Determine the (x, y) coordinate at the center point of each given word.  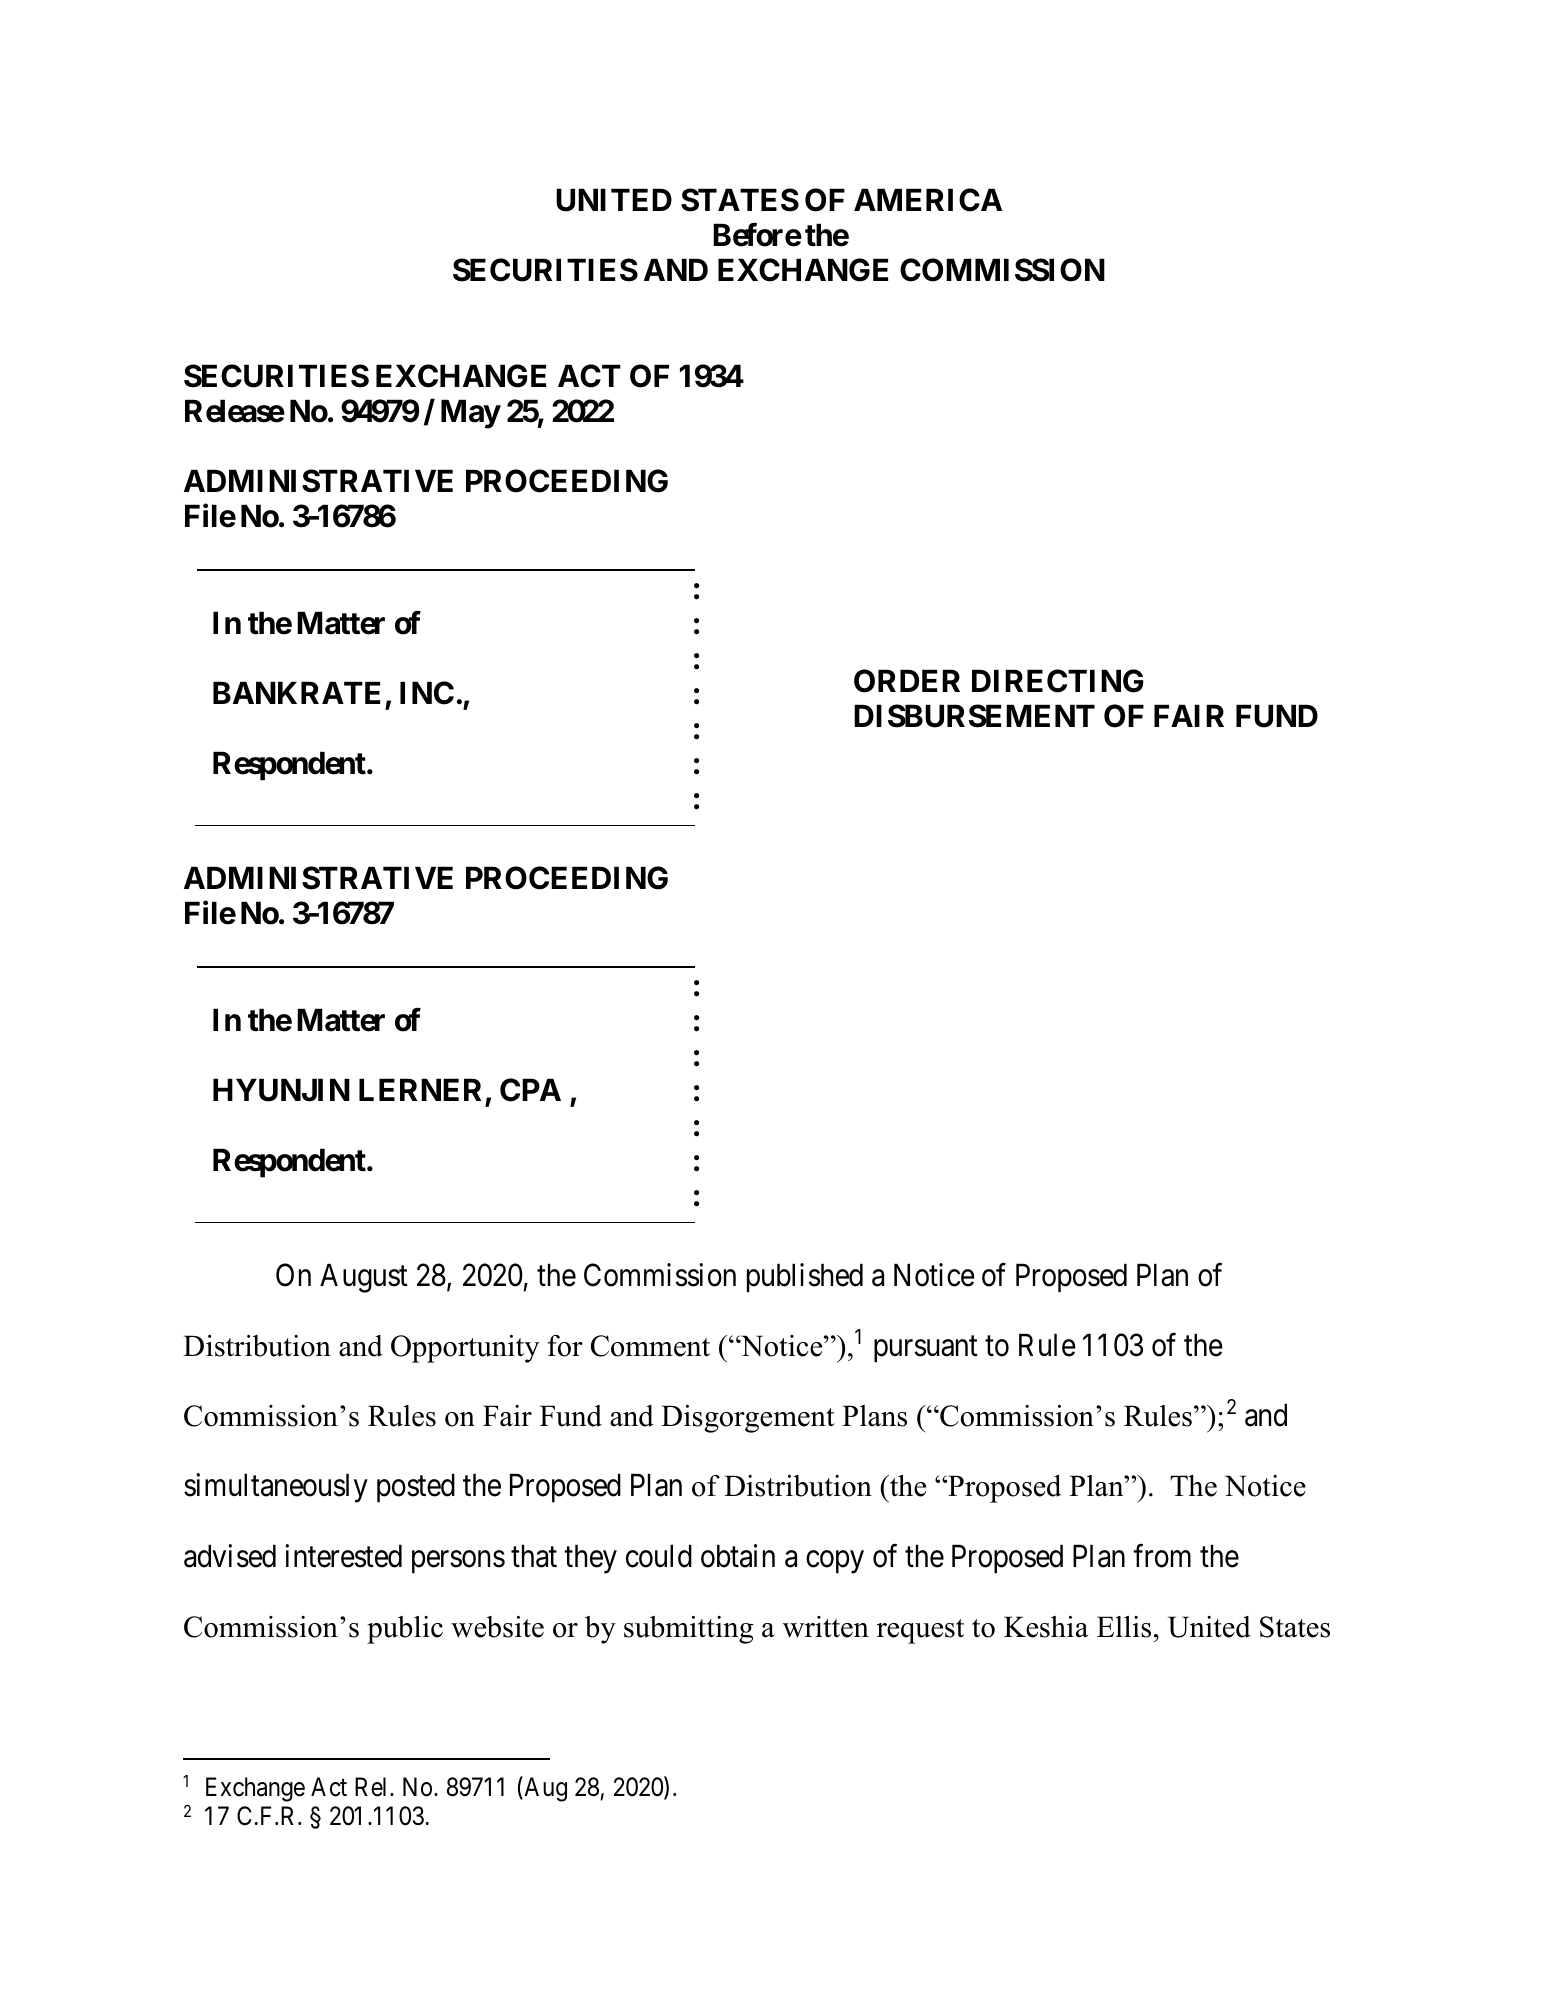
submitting (688, 1630)
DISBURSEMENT (974, 716)
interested (343, 1556)
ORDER (907, 681)
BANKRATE (296, 692)
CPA (530, 1090)
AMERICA (928, 200)
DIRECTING (1057, 681)
